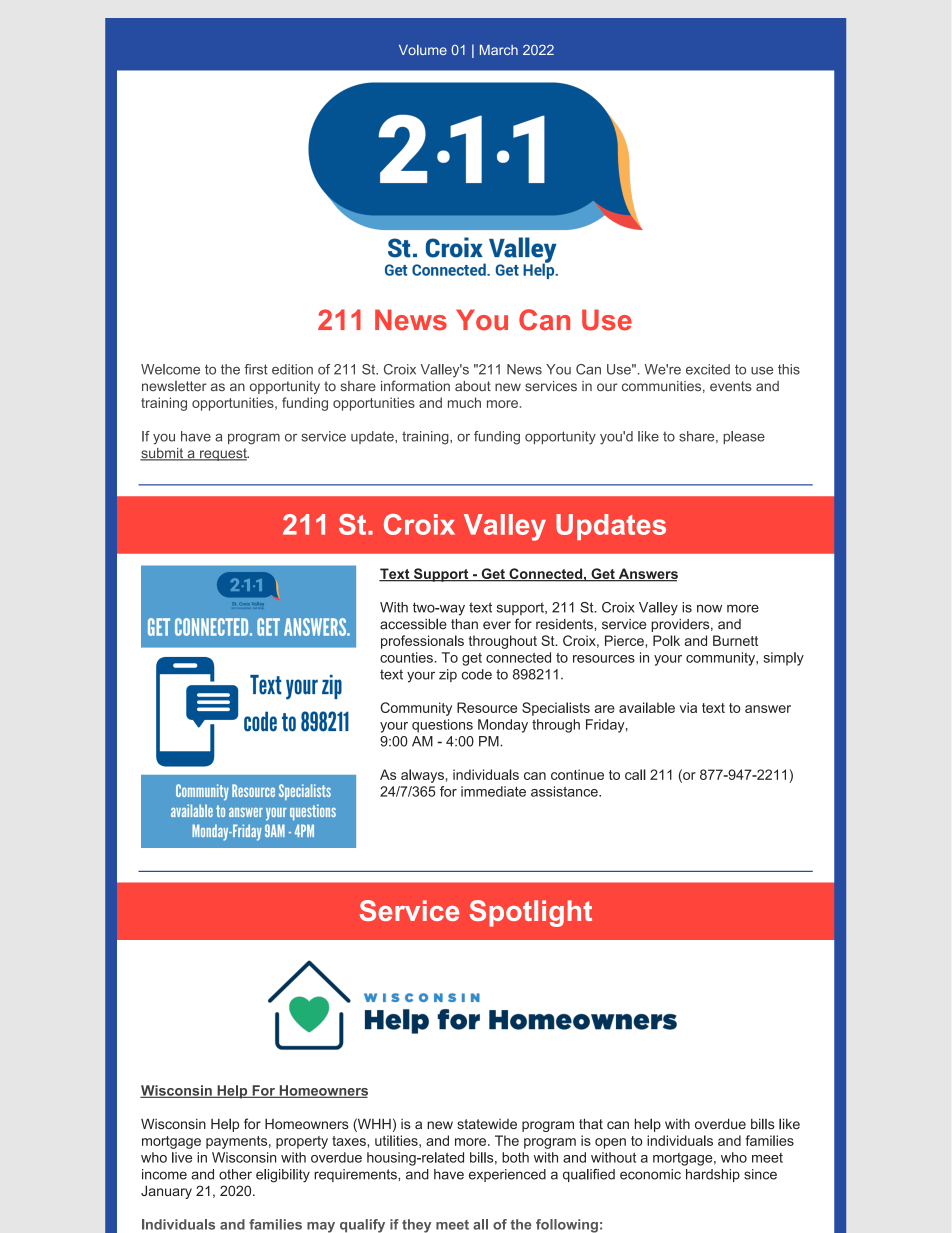  Describe the element at coordinates (407, 657) in the page. I see `counties` at that location.
